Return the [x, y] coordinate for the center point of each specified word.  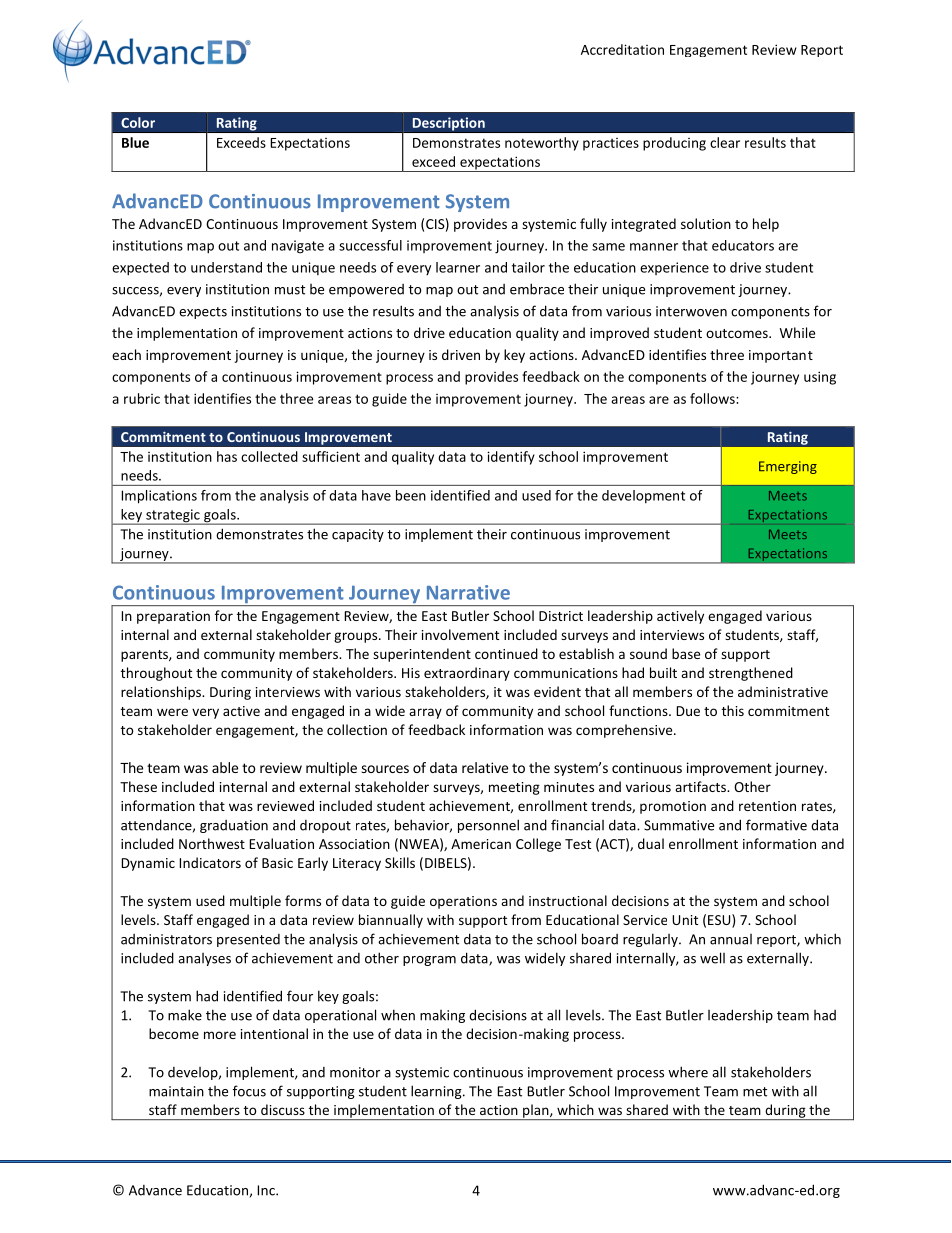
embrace [537, 289]
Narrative [468, 592]
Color [138, 122]
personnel [488, 826]
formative [776, 825]
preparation [173, 617]
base [686, 653]
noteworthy [542, 144]
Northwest [212, 843]
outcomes [738, 333]
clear [725, 142]
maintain [176, 1091]
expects [203, 313]
